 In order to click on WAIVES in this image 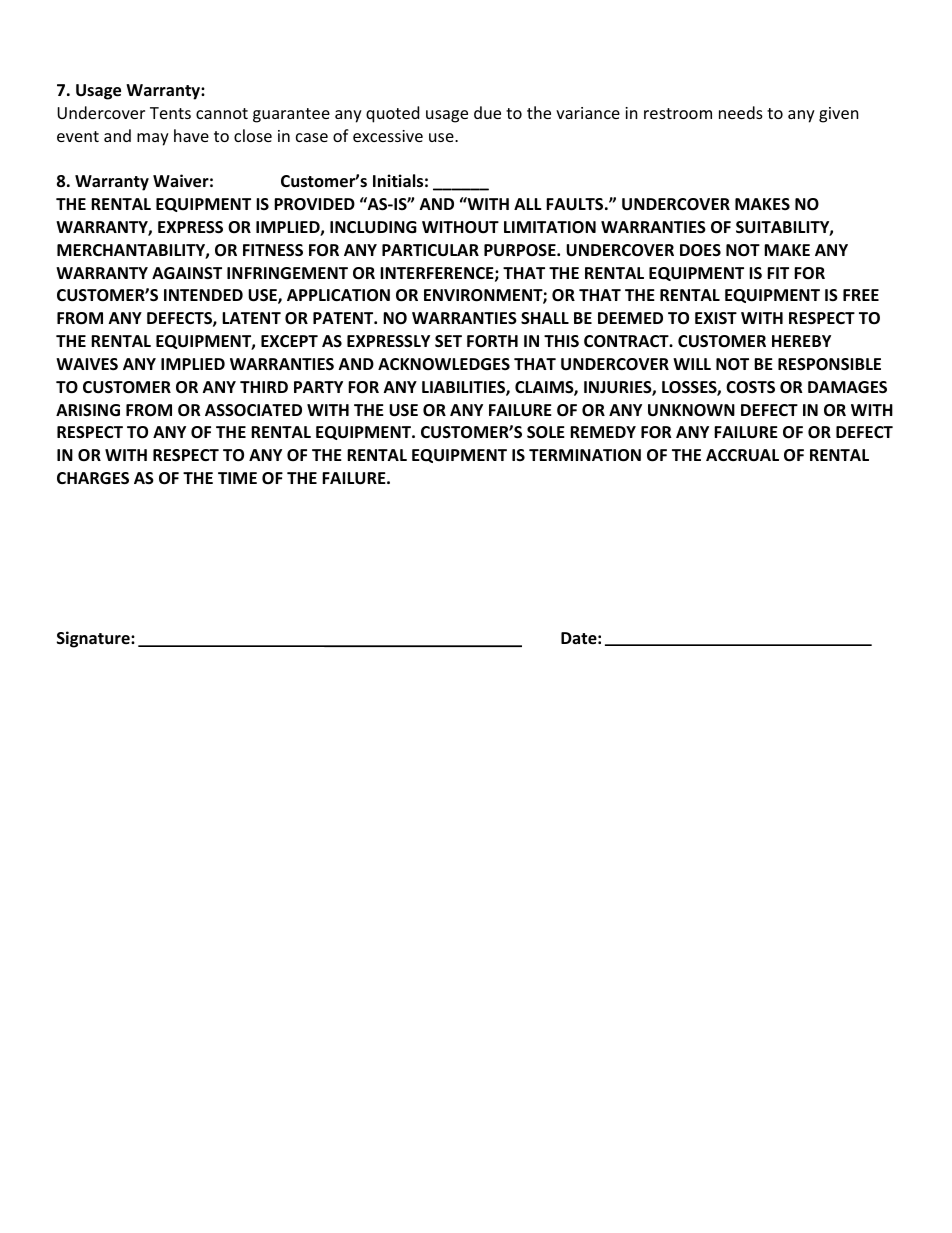, I will do `click(87, 364)`.
